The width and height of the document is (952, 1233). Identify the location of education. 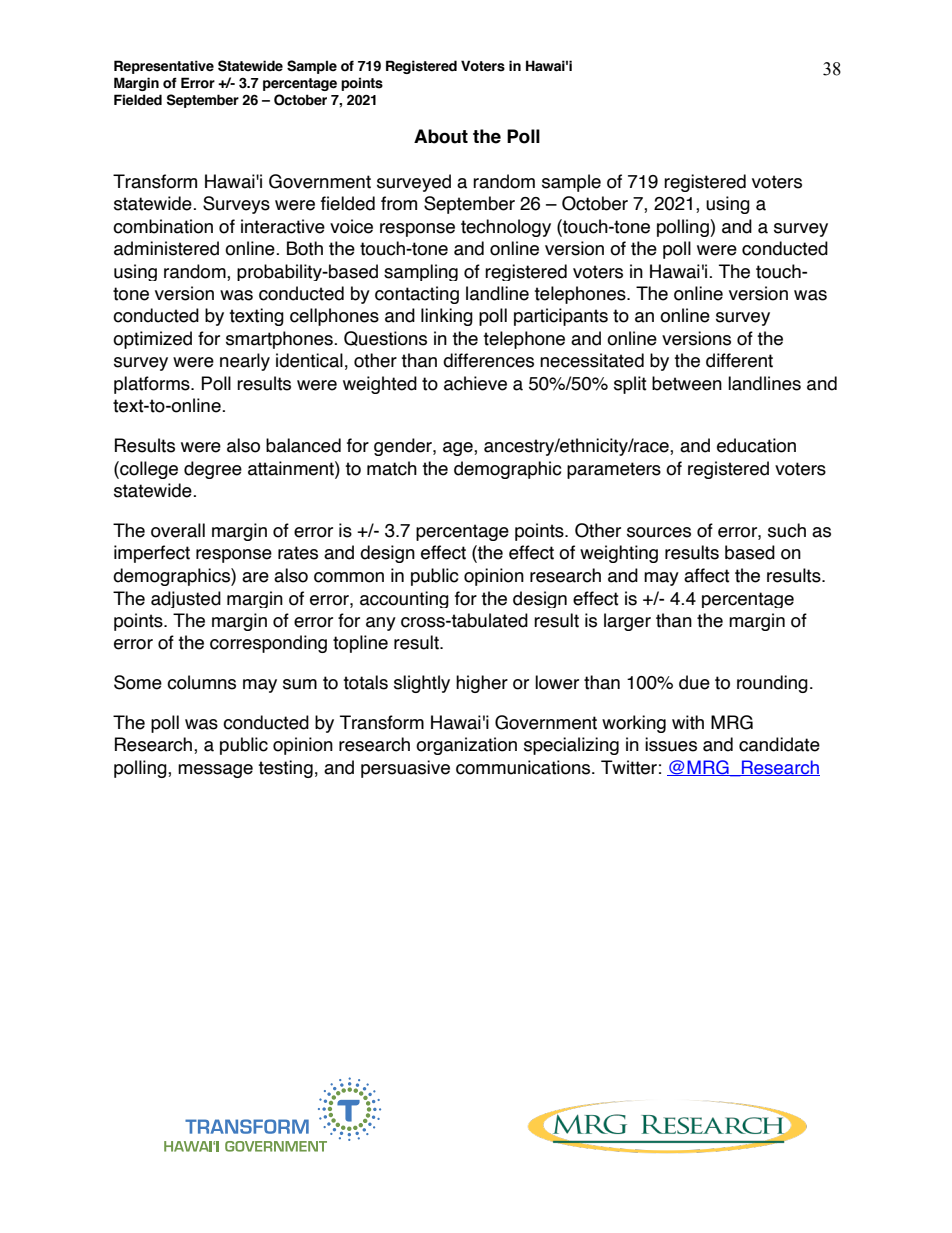
(756, 445).
